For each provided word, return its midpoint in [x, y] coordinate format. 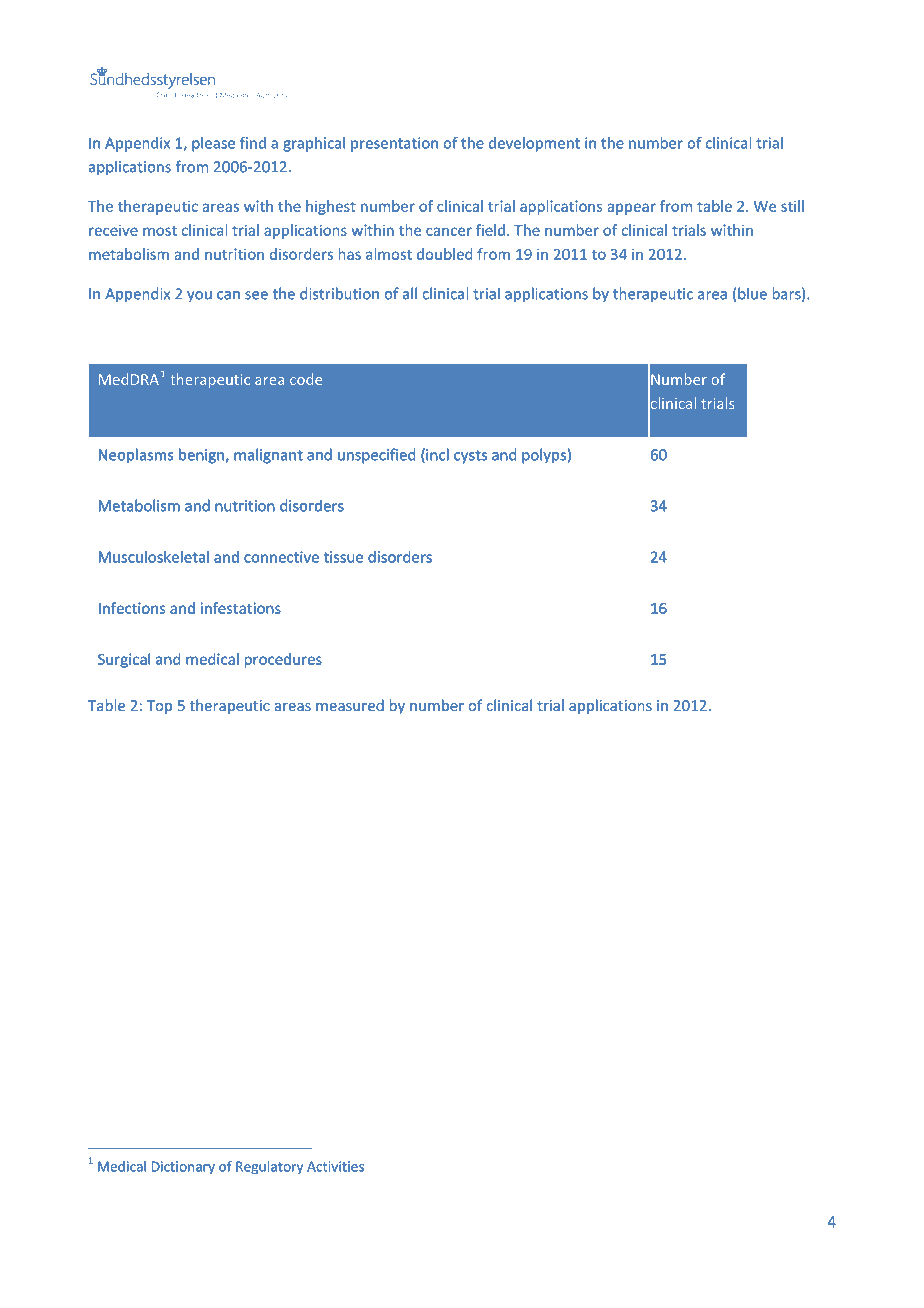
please [213, 144]
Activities [335, 1166]
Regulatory [269, 1168]
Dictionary [183, 1168]
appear [632, 209]
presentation [394, 144]
